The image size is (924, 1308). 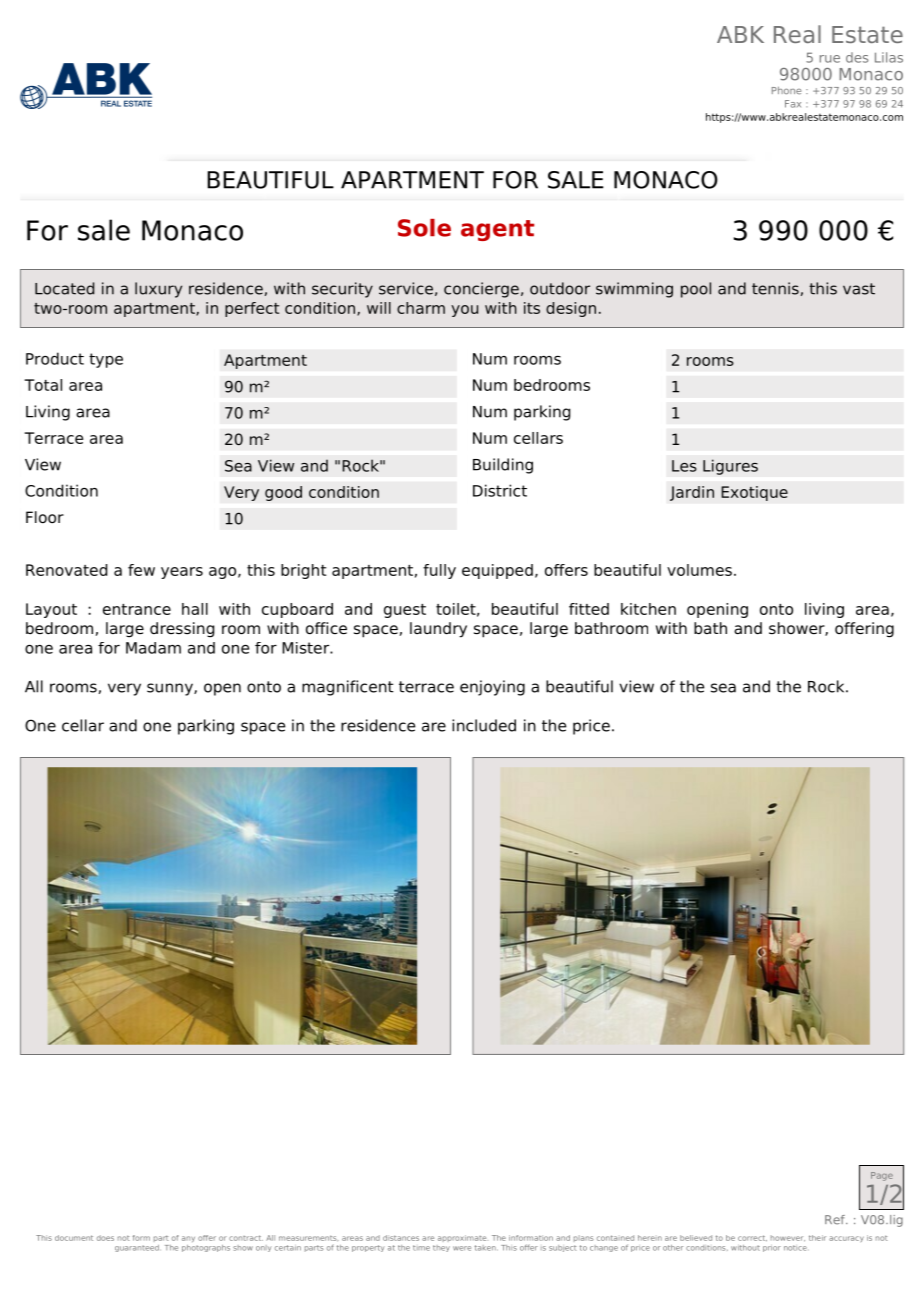 I want to click on however, so click(x=788, y=1238).
